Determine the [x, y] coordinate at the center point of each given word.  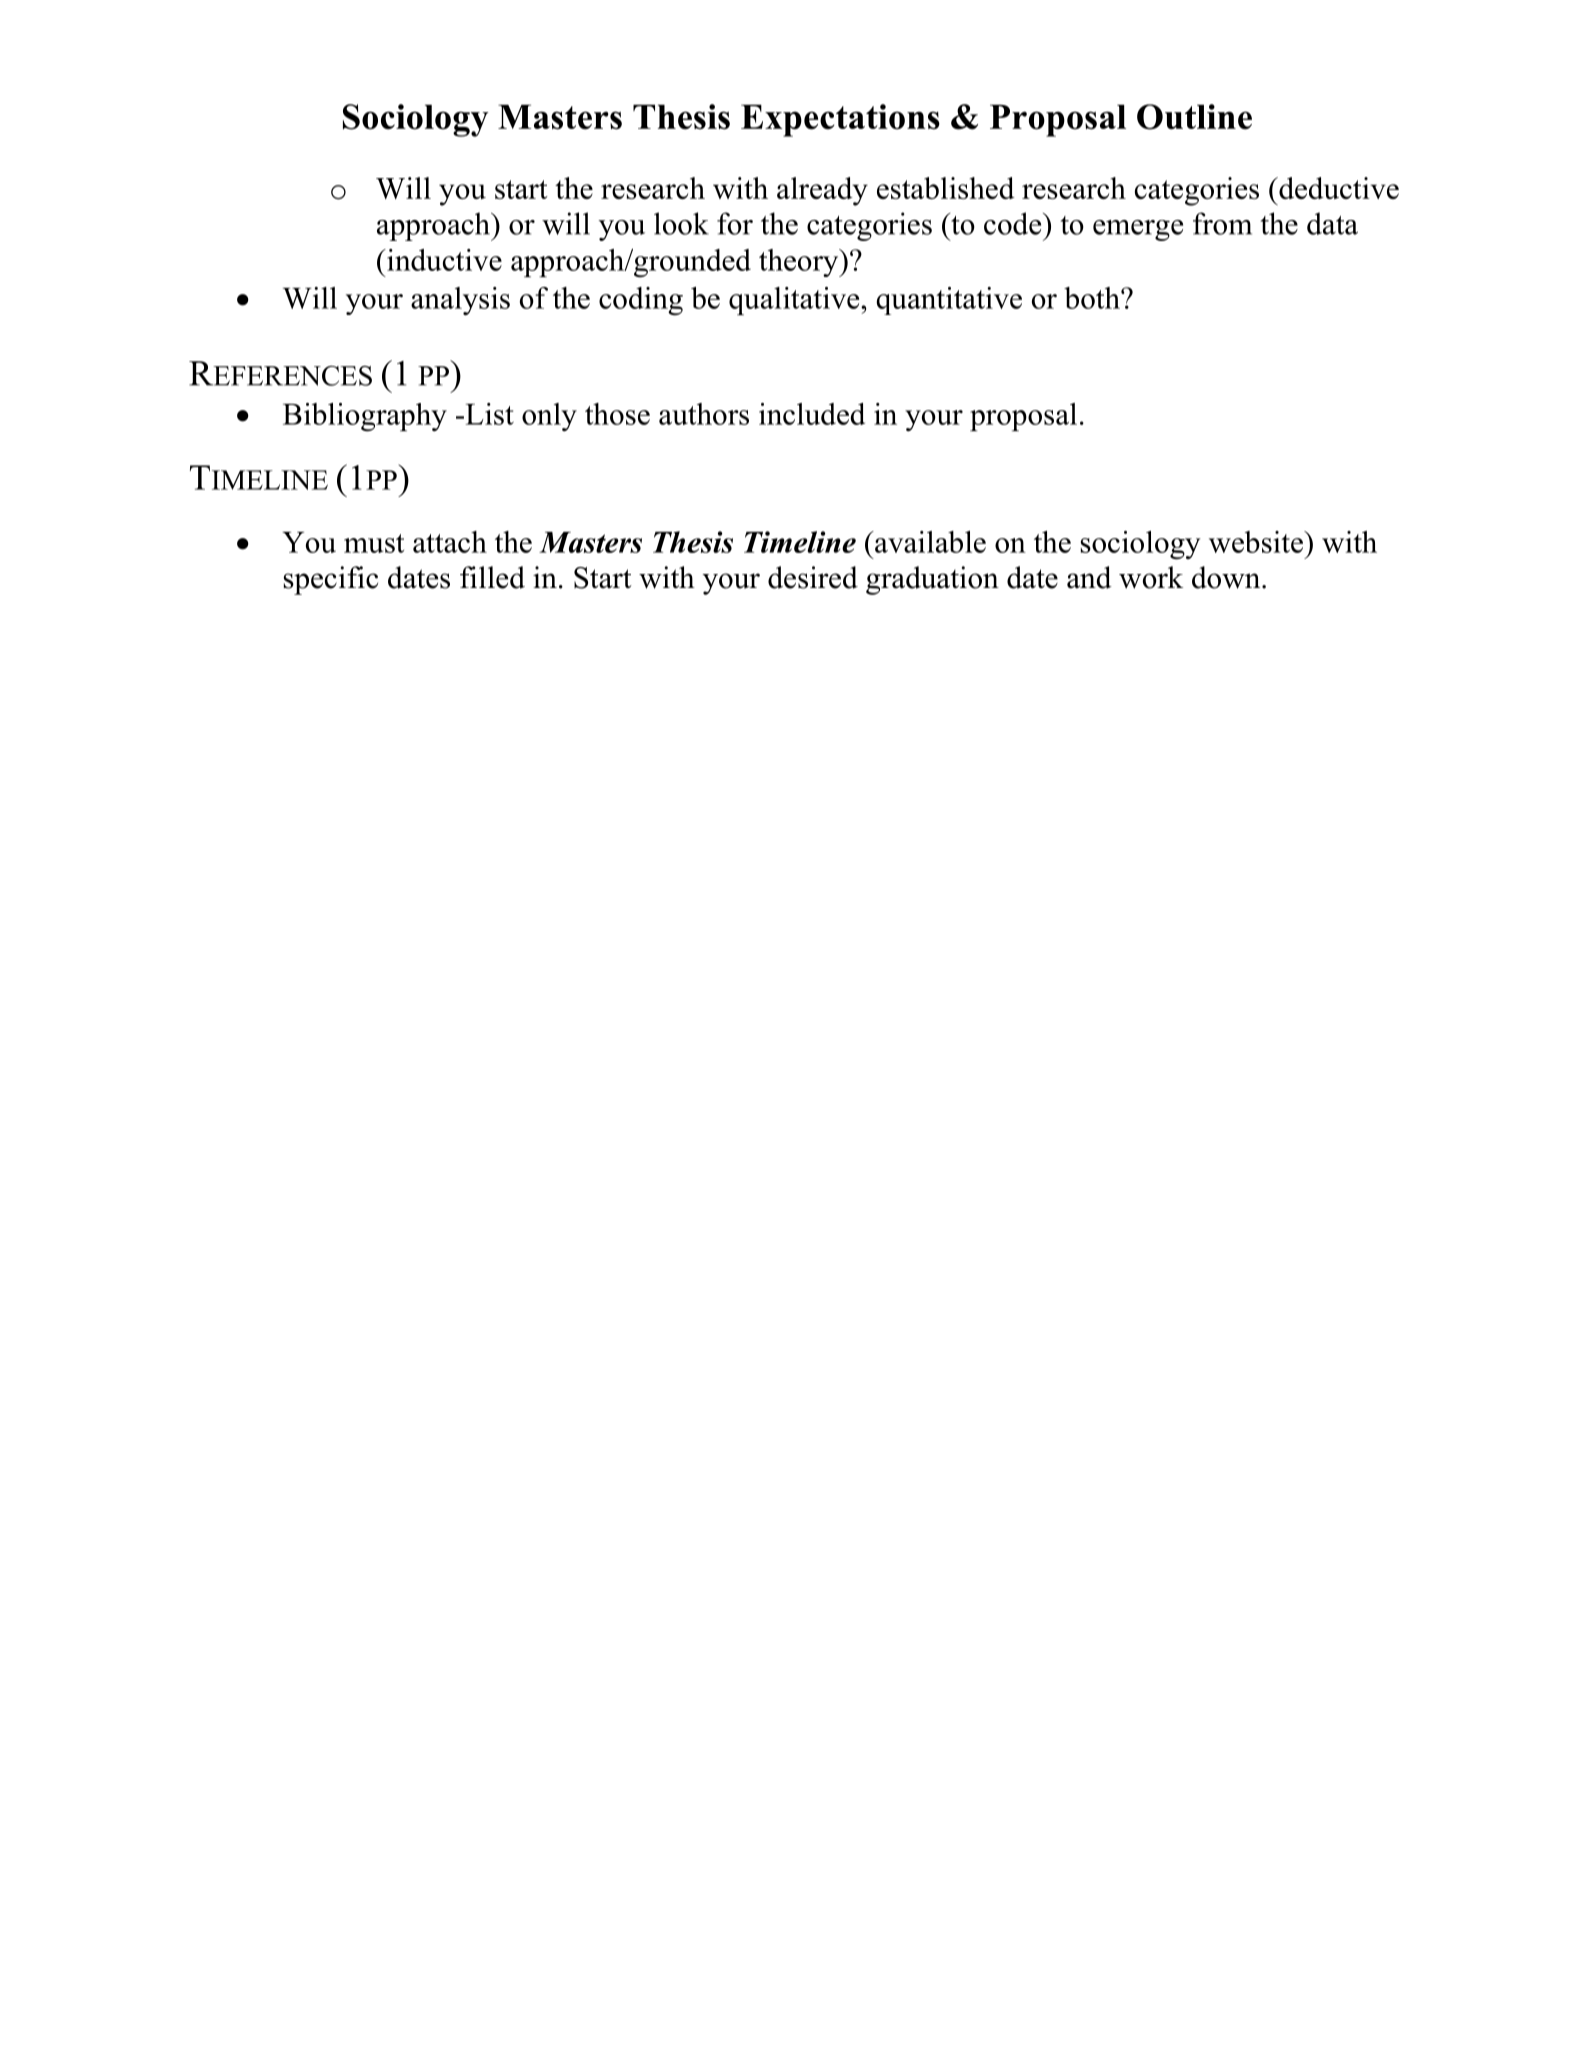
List [488, 414]
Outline [1194, 117]
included [812, 414]
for [735, 223]
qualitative [795, 301]
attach [450, 542]
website [1257, 542]
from [1222, 223]
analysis [460, 301]
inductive [443, 260]
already [822, 191]
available [929, 542]
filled [492, 577]
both [1093, 298]
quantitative [949, 301]
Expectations [840, 120]
